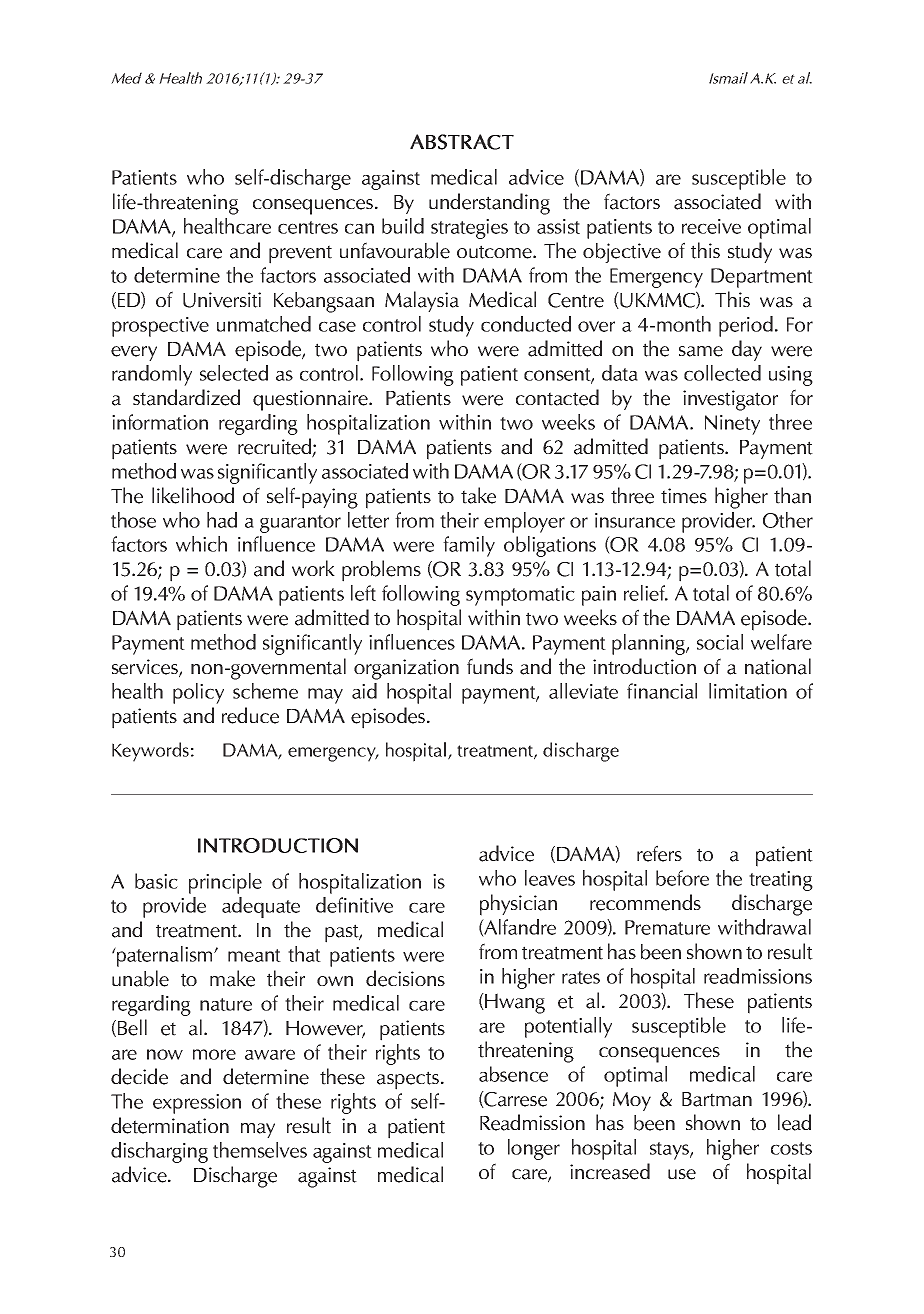 This document has width=924, height=1314. Describe the element at coordinates (234, 373) in the document. I see `selected` at that location.
